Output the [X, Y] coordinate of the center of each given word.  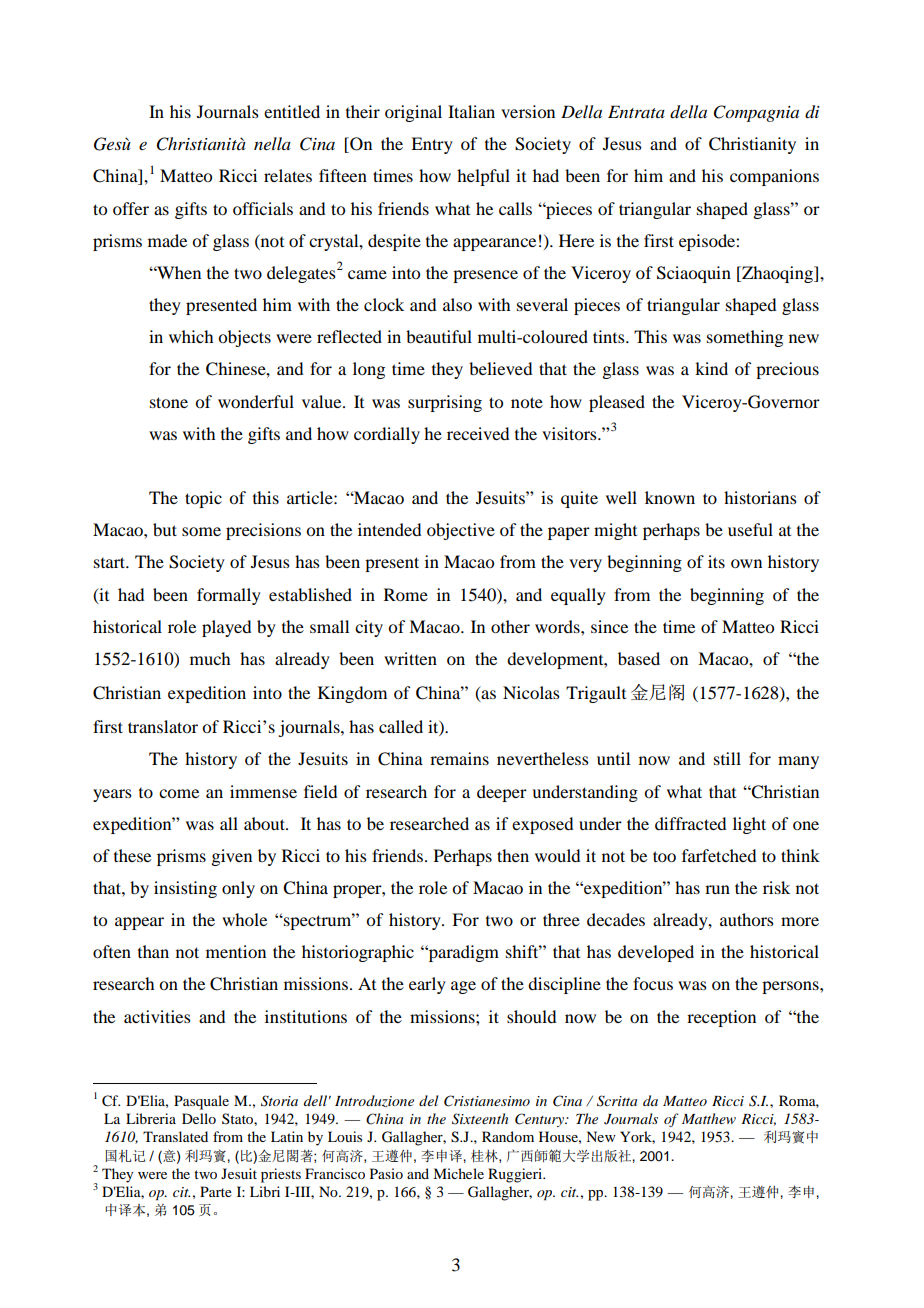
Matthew [709, 1118]
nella [272, 143]
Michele [458, 1173]
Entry [432, 145]
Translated [175, 1136]
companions [774, 177]
